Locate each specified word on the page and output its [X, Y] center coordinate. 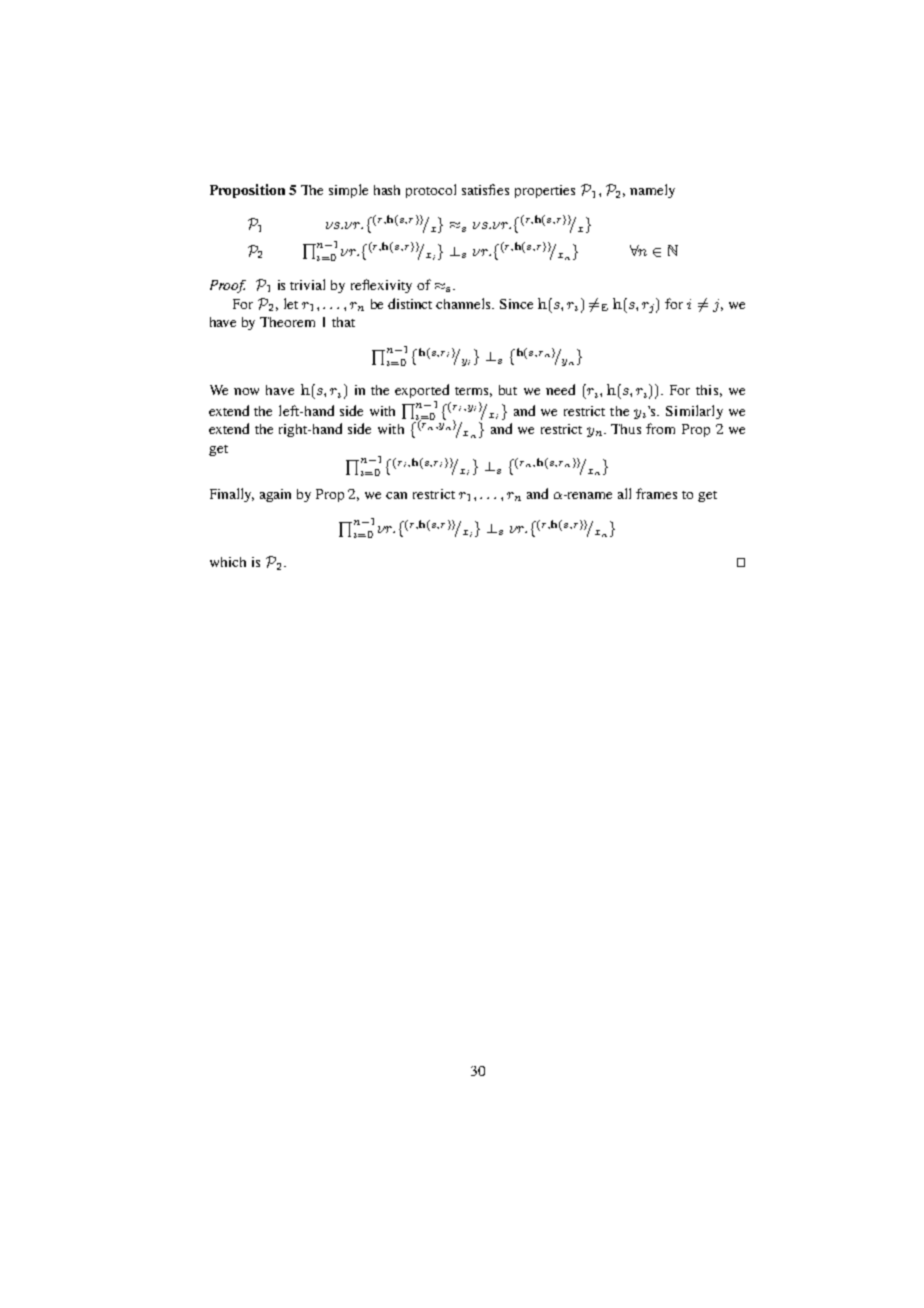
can [396, 495]
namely [652, 191]
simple [348, 191]
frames [656, 493]
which [228, 562]
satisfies [485, 189]
